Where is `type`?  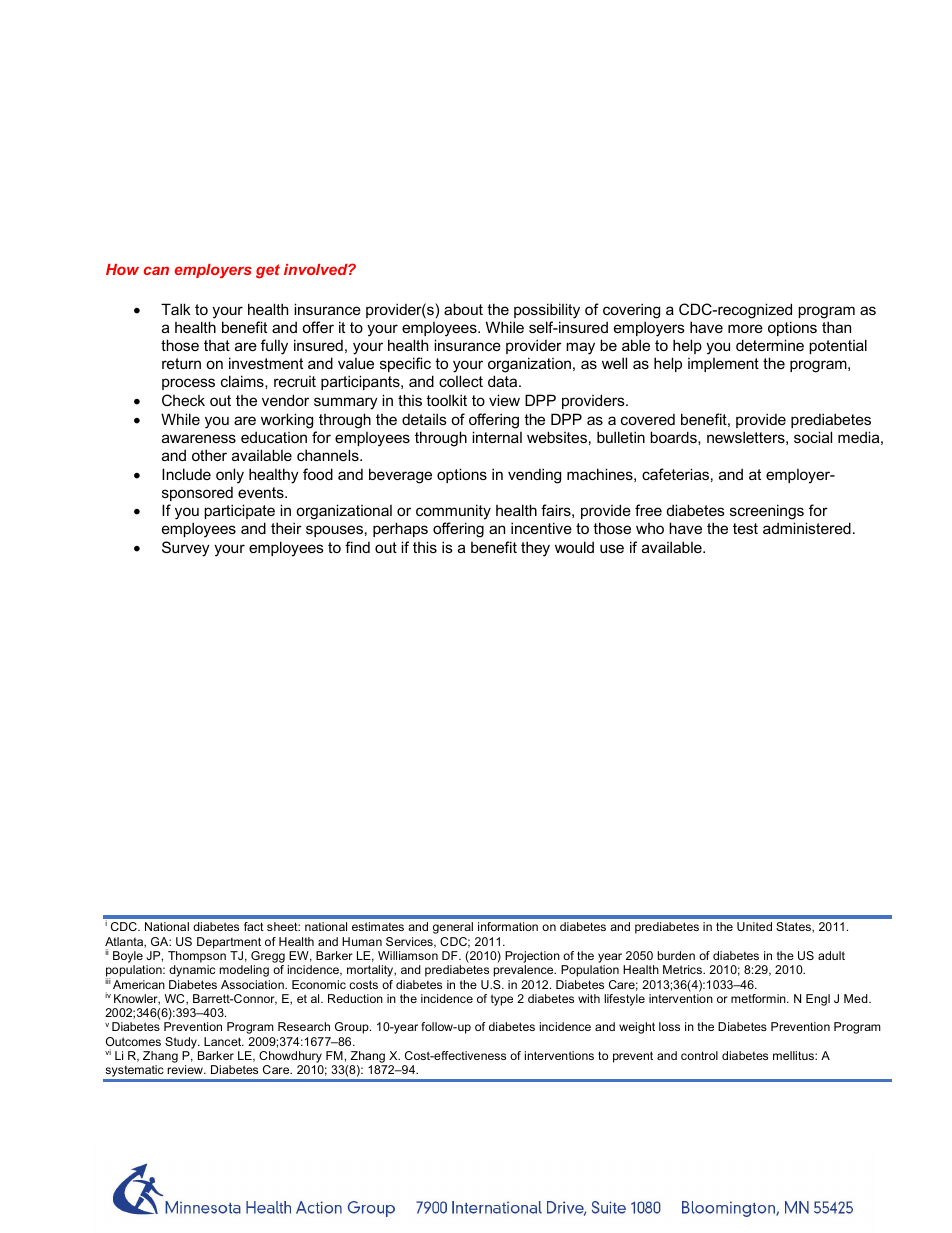 type is located at coordinates (502, 1000).
